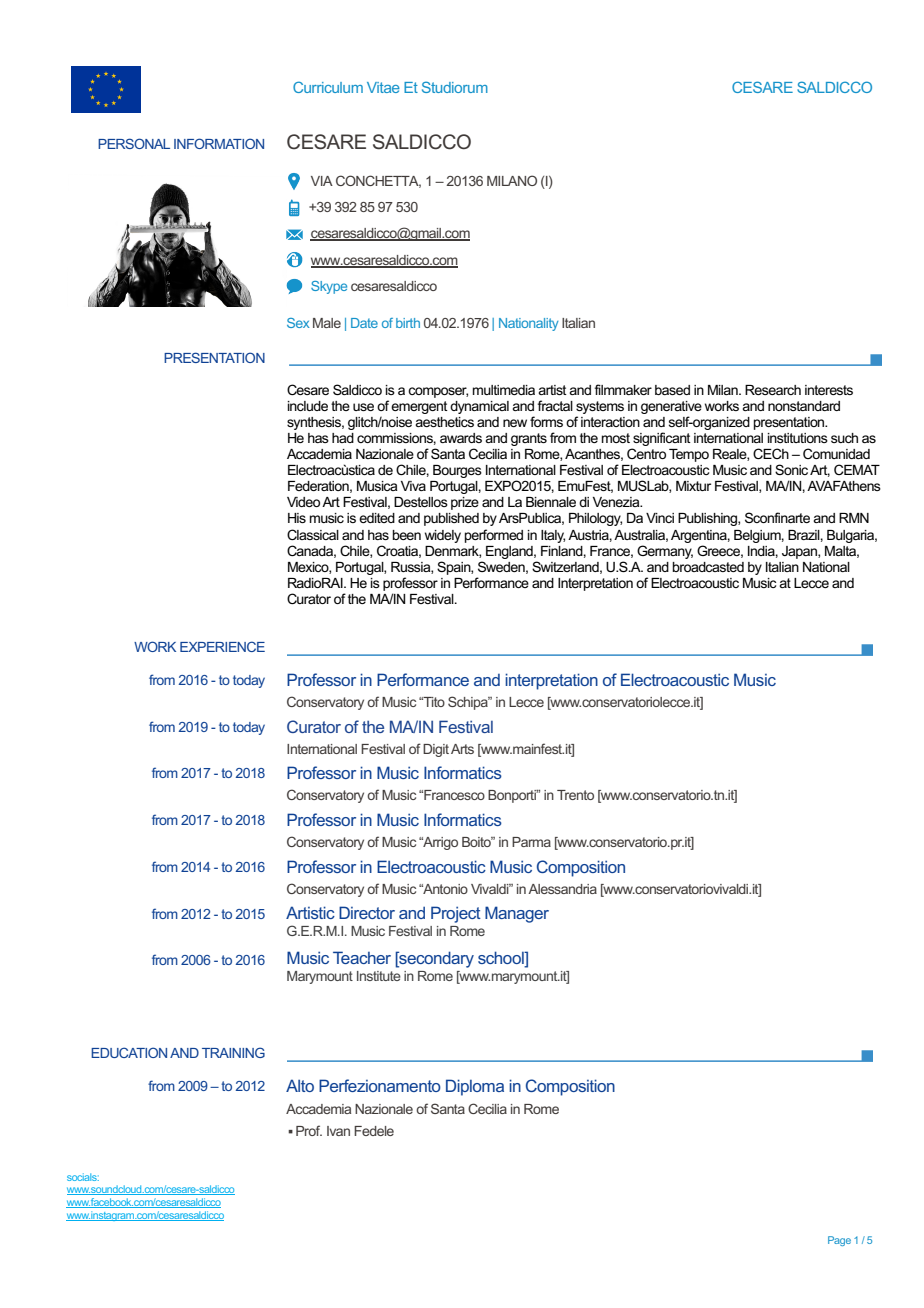 Image resolution: width=924 pixels, height=1308 pixels. What do you see at coordinates (575, 795) in the screenshot?
I see `Trento` at bounding box center [575, 795].
